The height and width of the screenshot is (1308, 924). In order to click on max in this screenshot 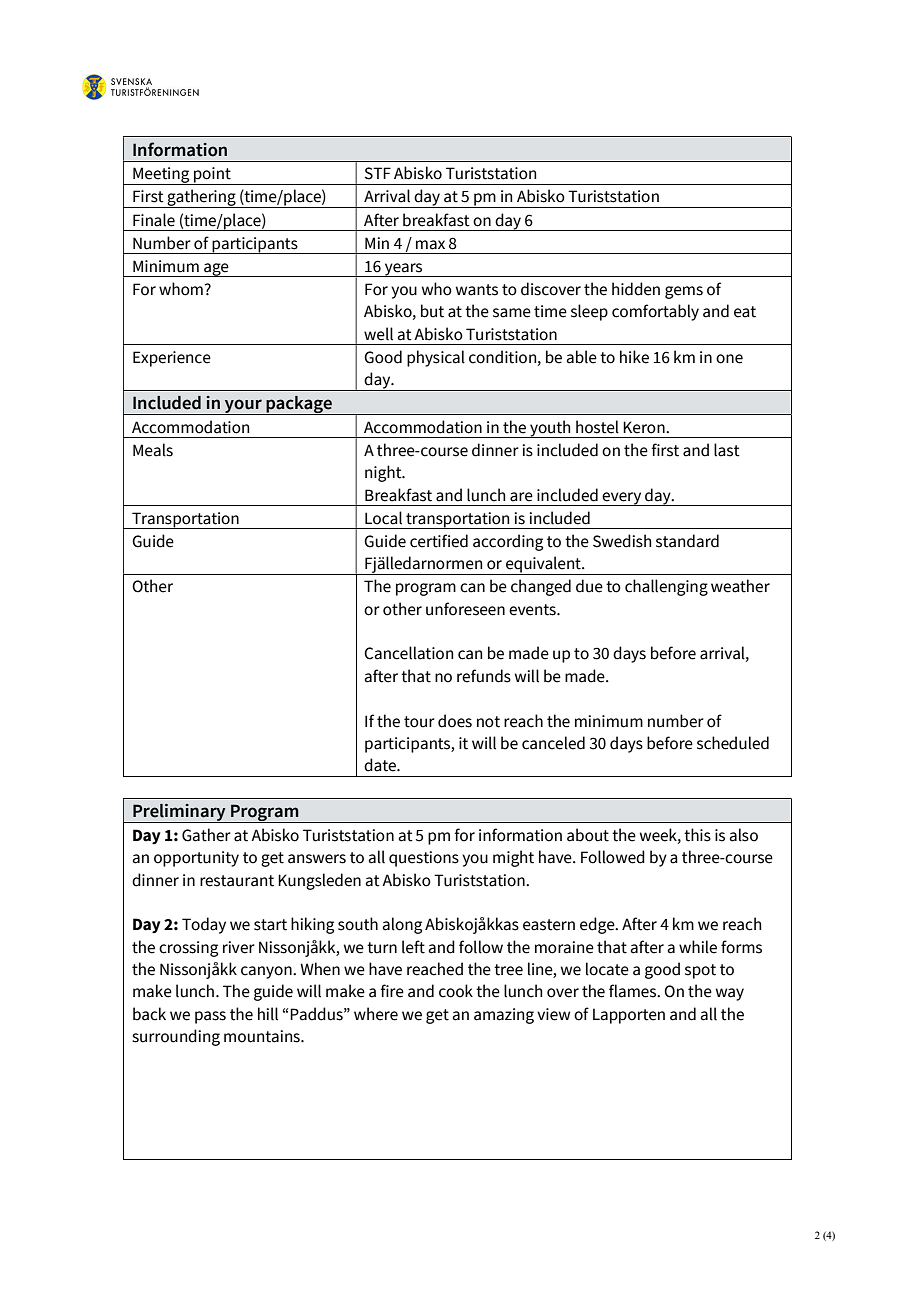, I will do `click(430, 245)`.
